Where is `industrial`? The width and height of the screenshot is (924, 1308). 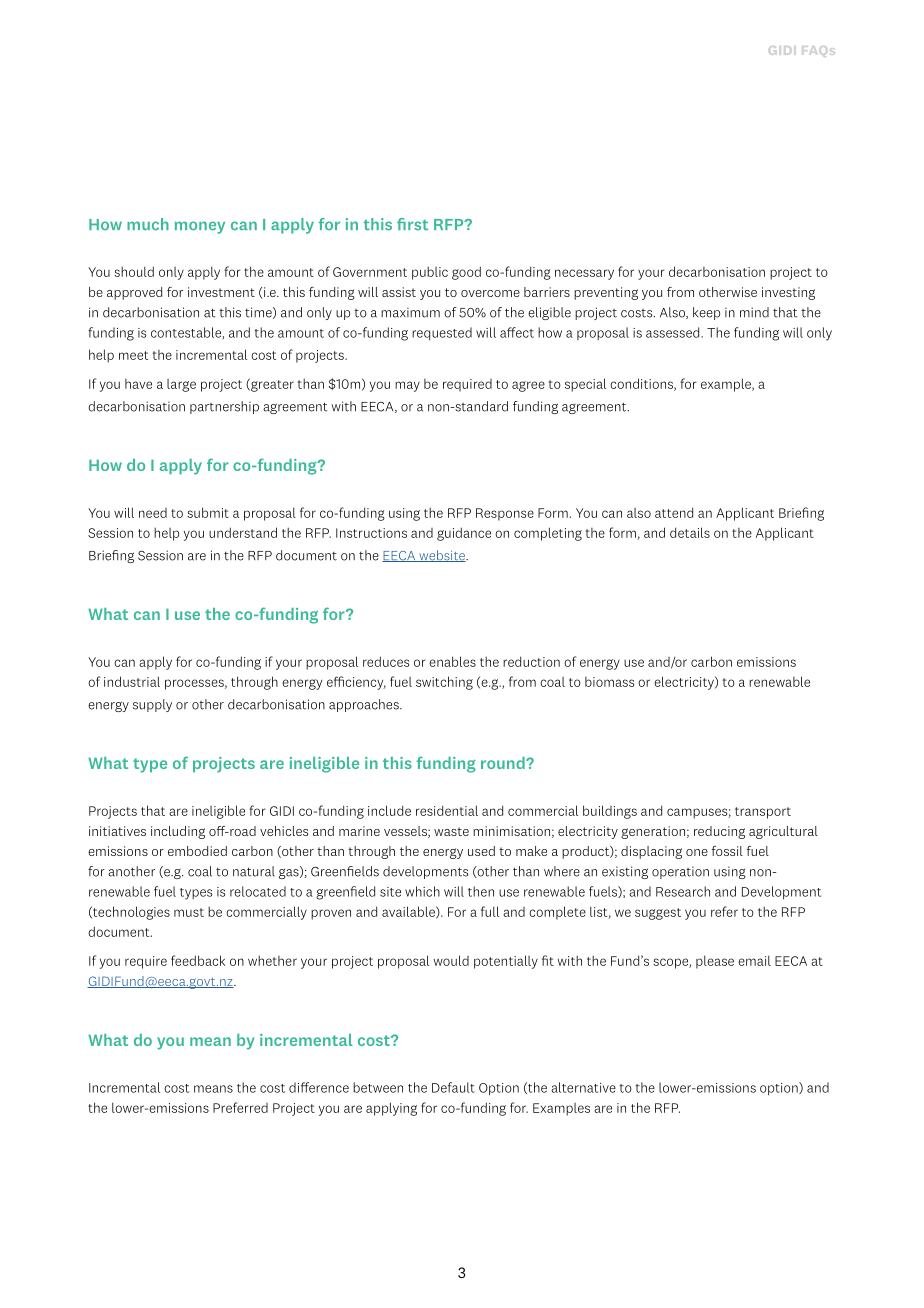
industrial is located at coordinates (132, 681).
